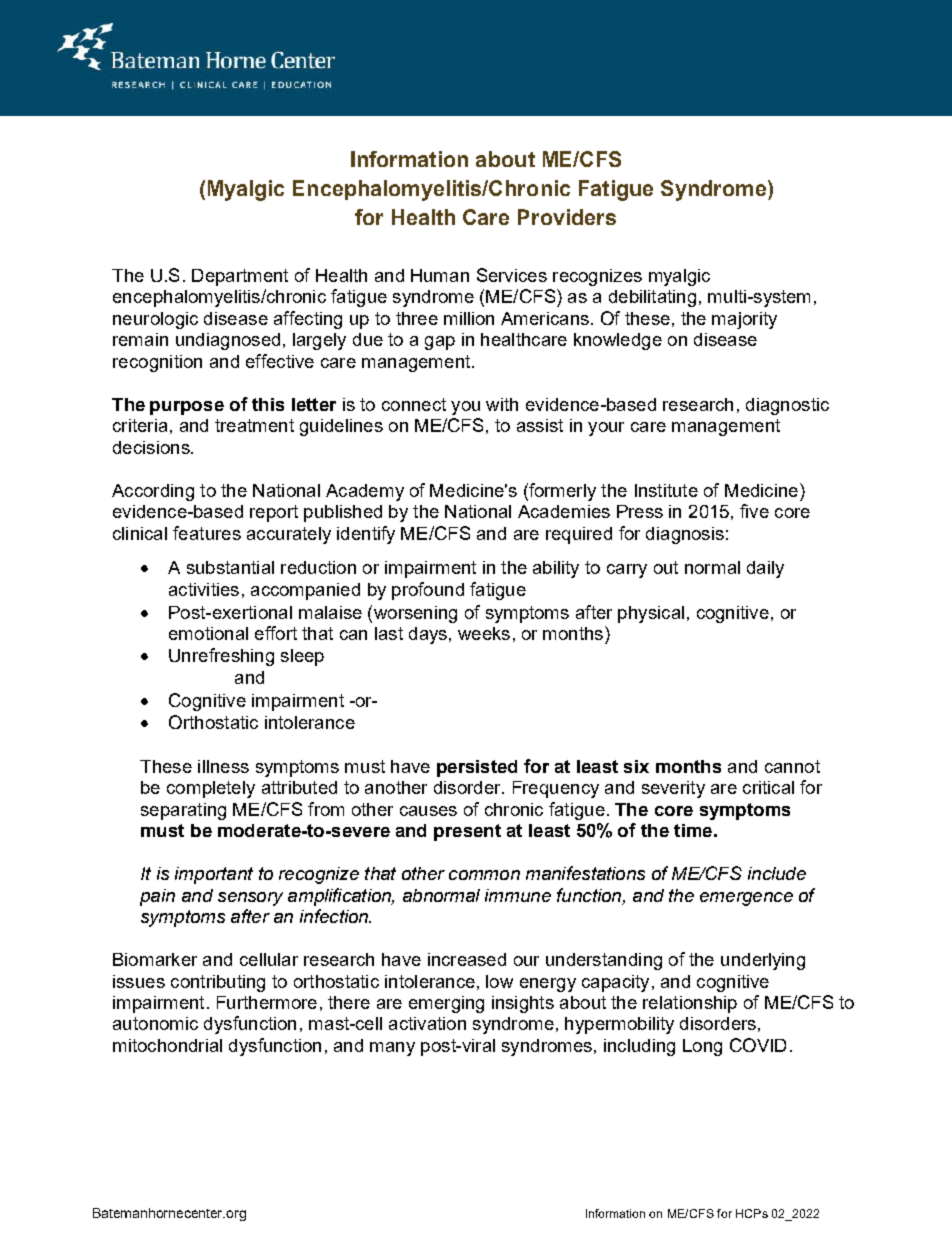  What do you see at coordinates (254, 425) in the screenshot?
I see `treatment` at bounding box center [254, 425].
